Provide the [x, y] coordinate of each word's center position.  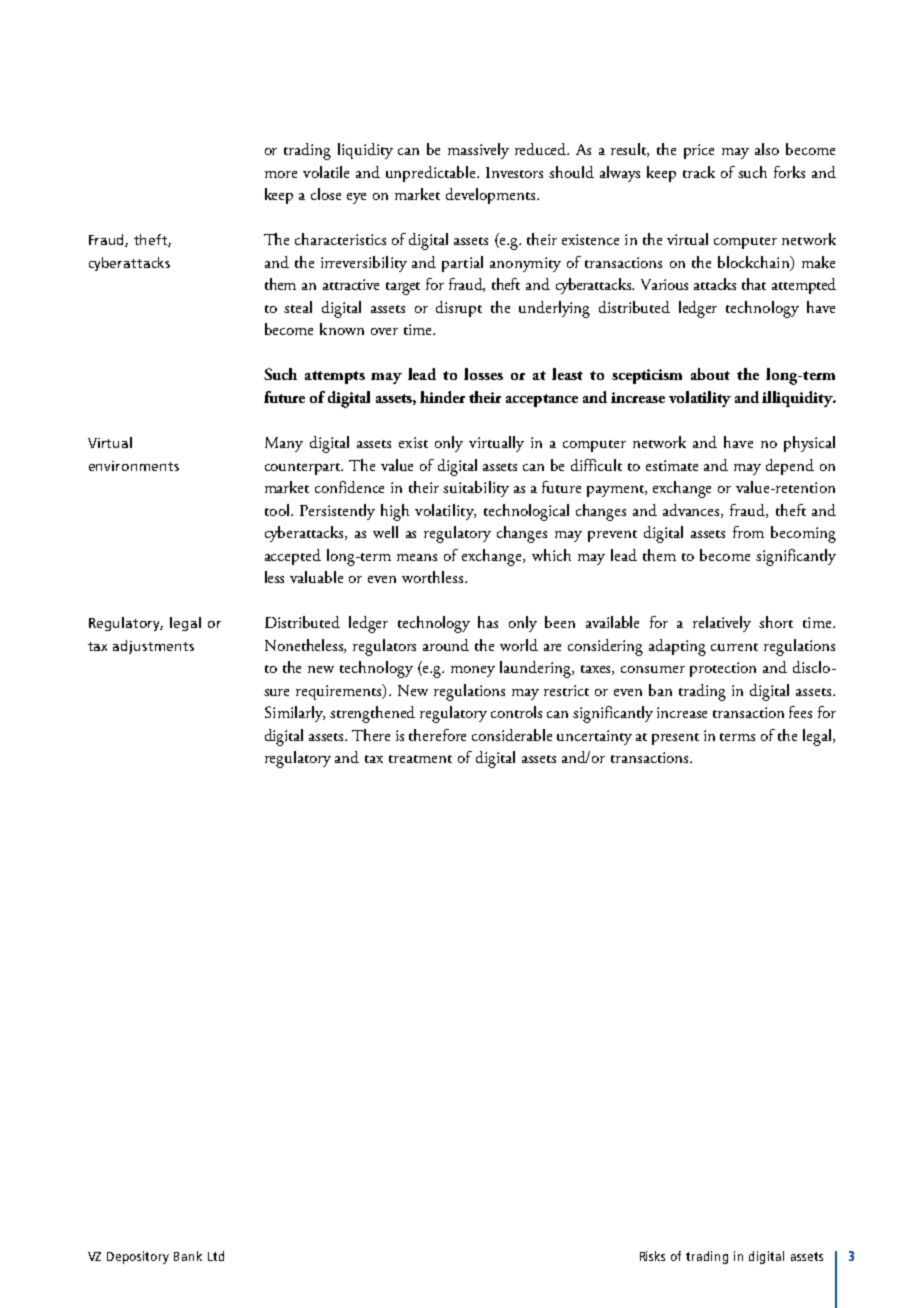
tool [278, 510]
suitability [476, 489]
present [675, 739]
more [281, 174]
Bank [188, 1256]
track [699, 172]
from [748, 532]
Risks [652, 1256]
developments [492, 196]
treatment [420, 759]
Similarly [295, 714]
